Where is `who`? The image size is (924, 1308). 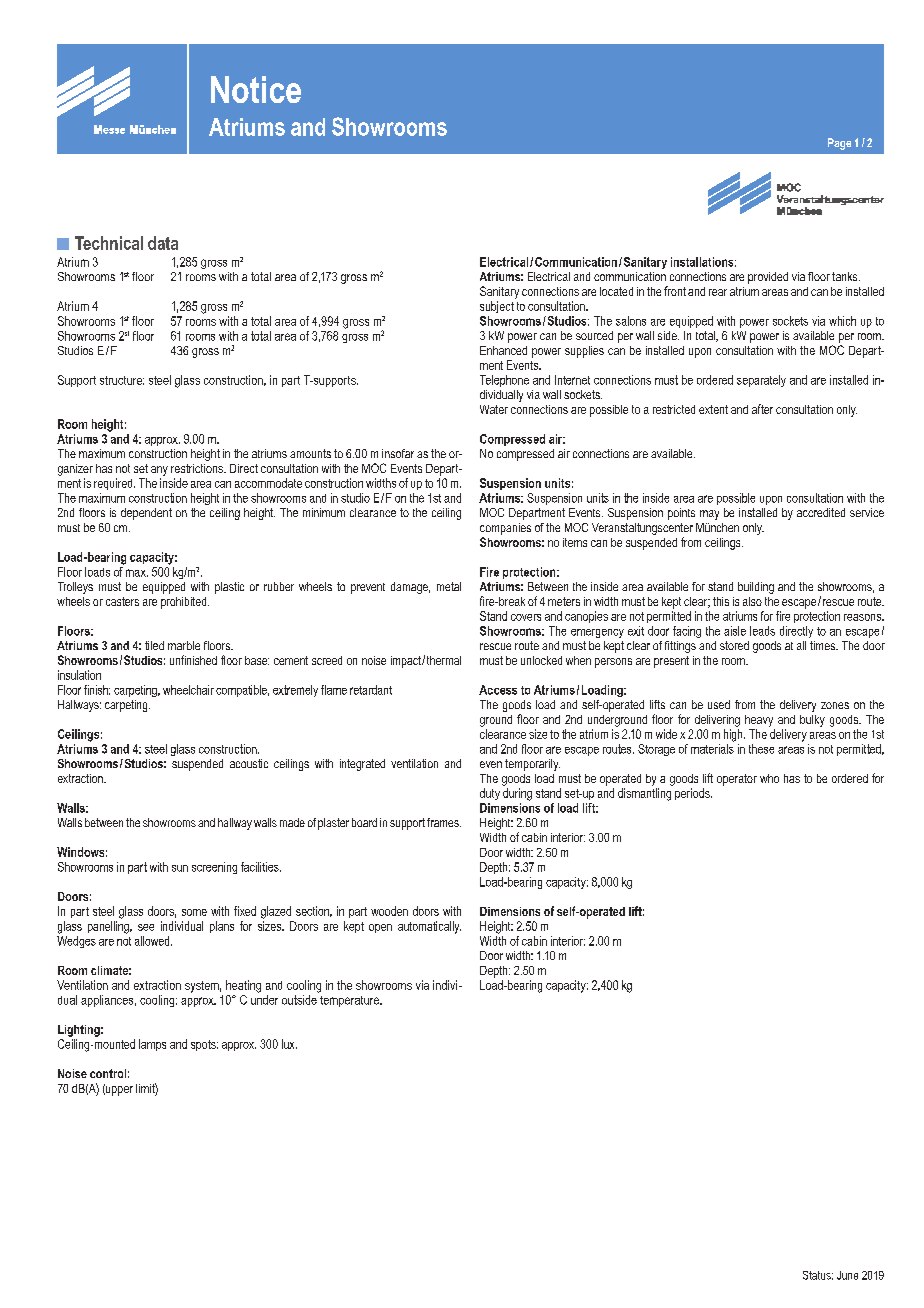
who is located at coordinates (769, 778).
